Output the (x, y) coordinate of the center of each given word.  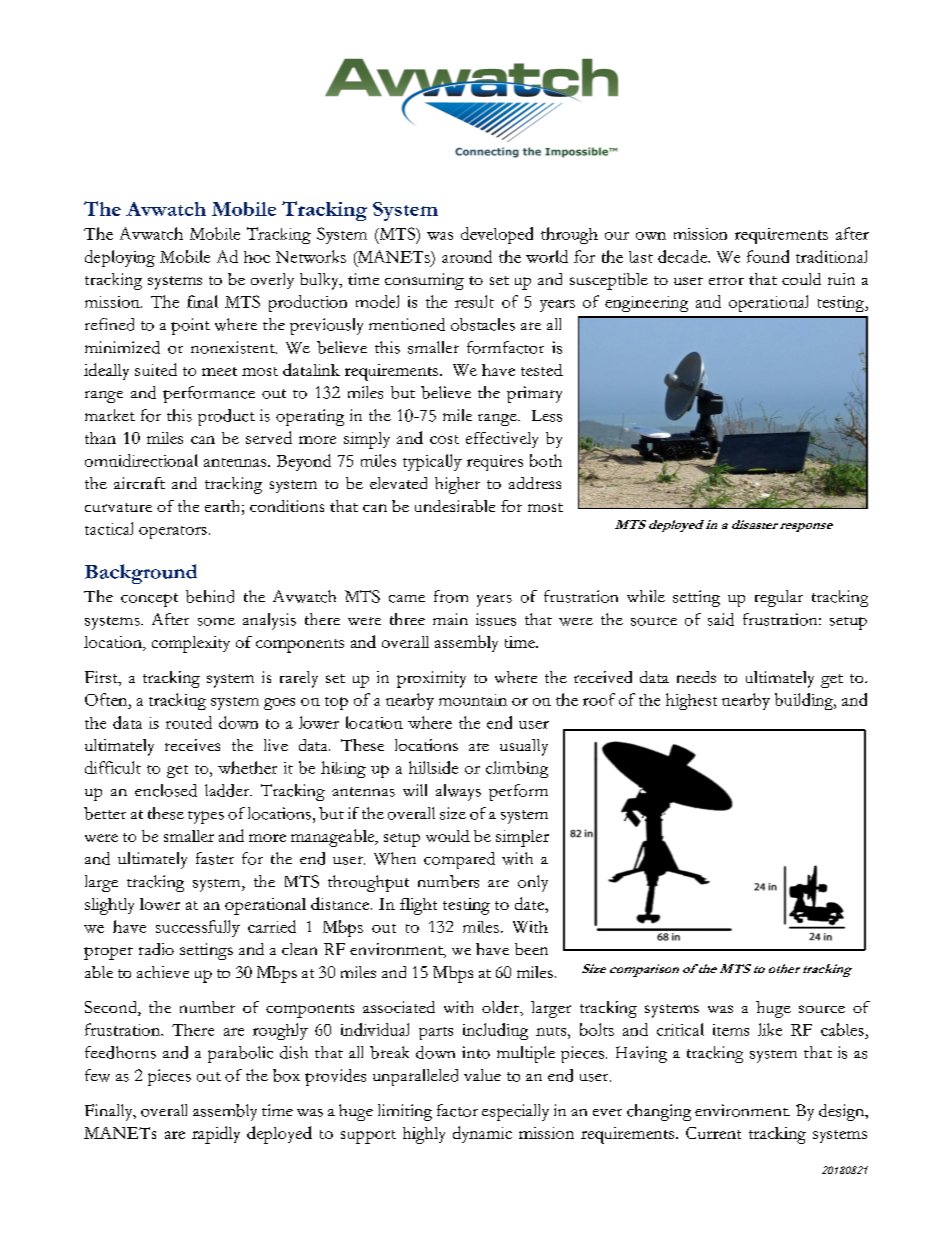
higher (457, 485)
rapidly (216, 1135)
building (805, 701)
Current (713, 1133)
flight (418, 906)
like (770, 1029)
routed (189, 722)
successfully (198, 928)
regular (779, 598)
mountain (473, 700)
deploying (120, 258)
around (467, 256)
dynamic (482, 1134)
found (768, 256)
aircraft (139, 483)
